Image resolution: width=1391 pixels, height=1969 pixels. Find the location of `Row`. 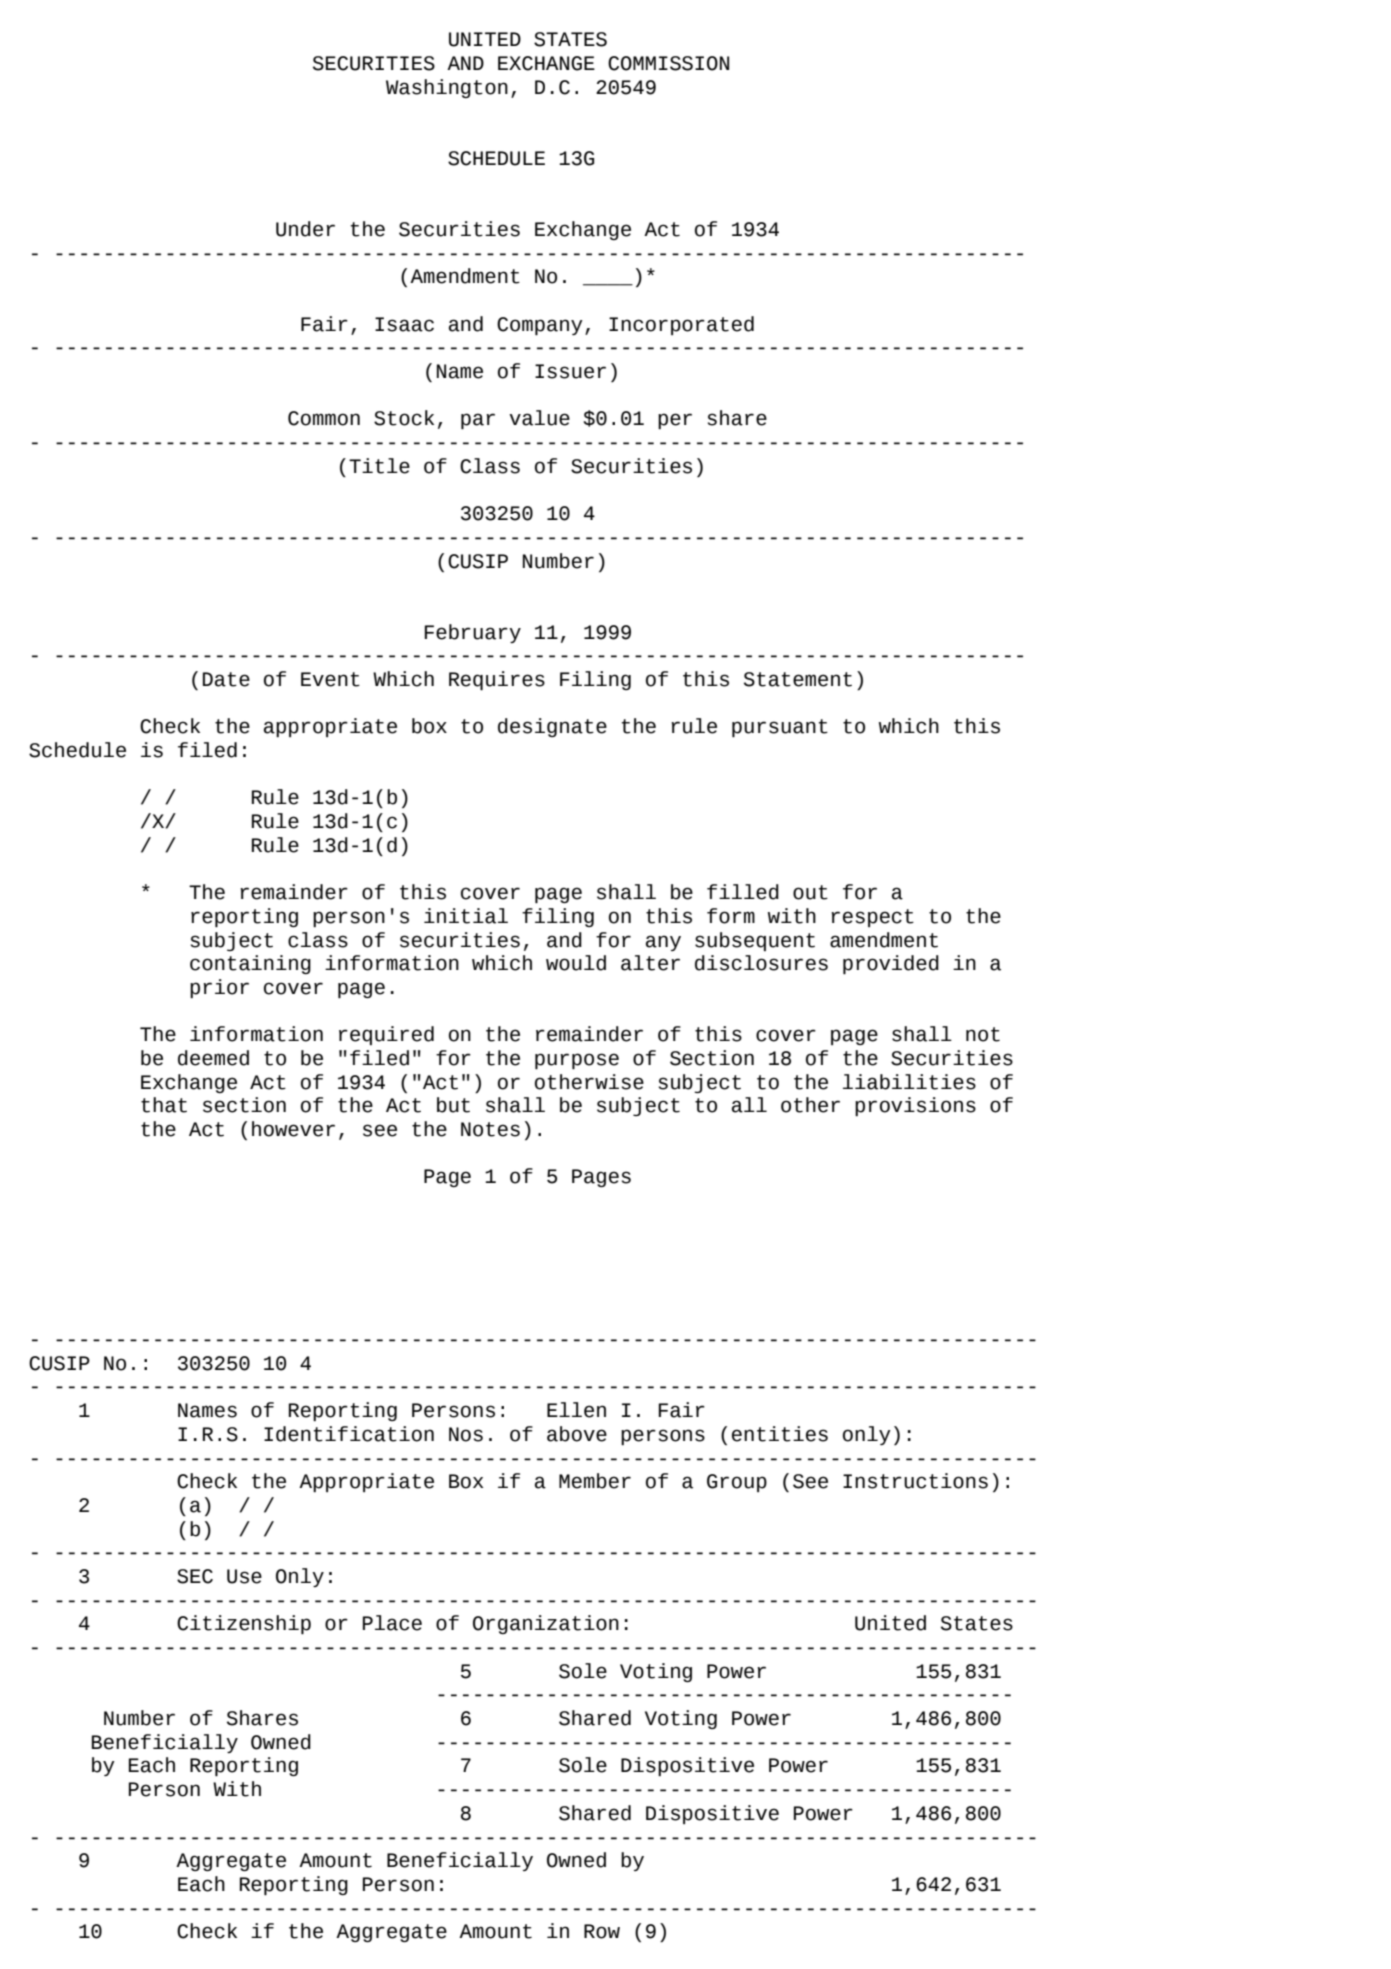

Row is located at coordinates (602, 1931).
